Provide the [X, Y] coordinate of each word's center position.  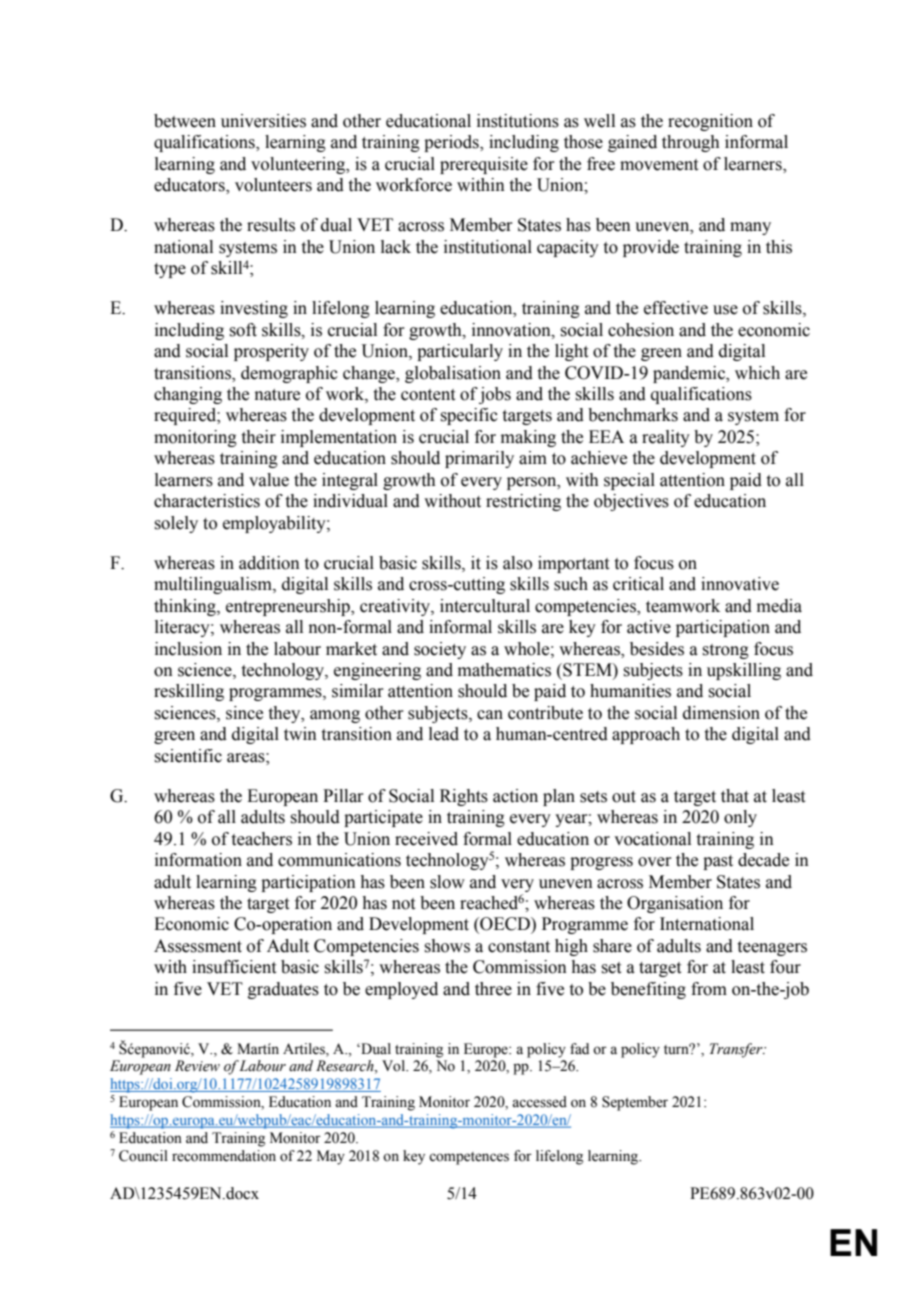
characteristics [207, 501]
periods [452, 143]
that [735, 796]
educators [190, 186]
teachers [262, 839]
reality [666, 438]
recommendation [224, 1156]
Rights [464, 797]
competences [469, 1158]
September [635, 1103]
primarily [479, 459]
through [691, 143]
